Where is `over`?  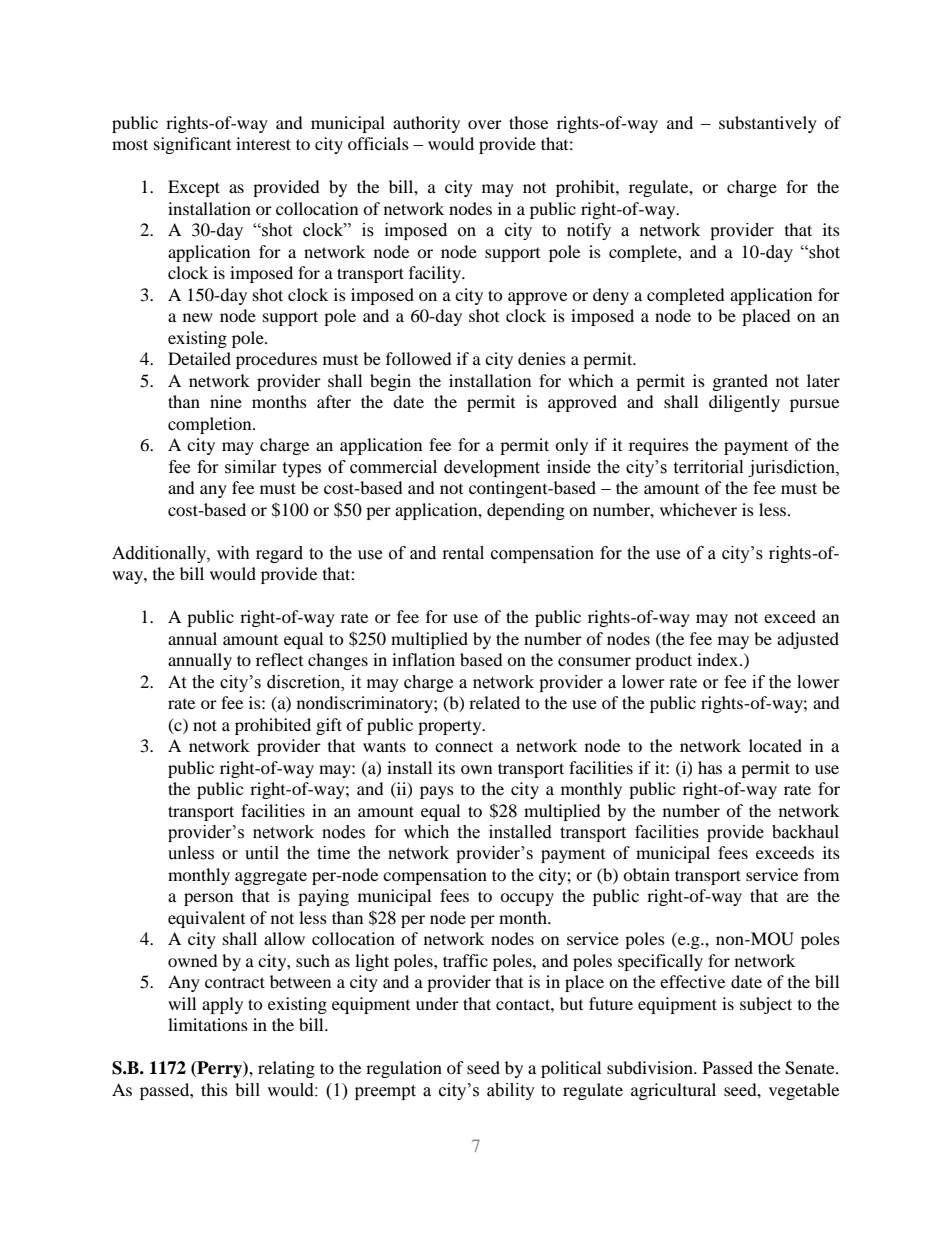
over is located at coordinates (485, 124).
